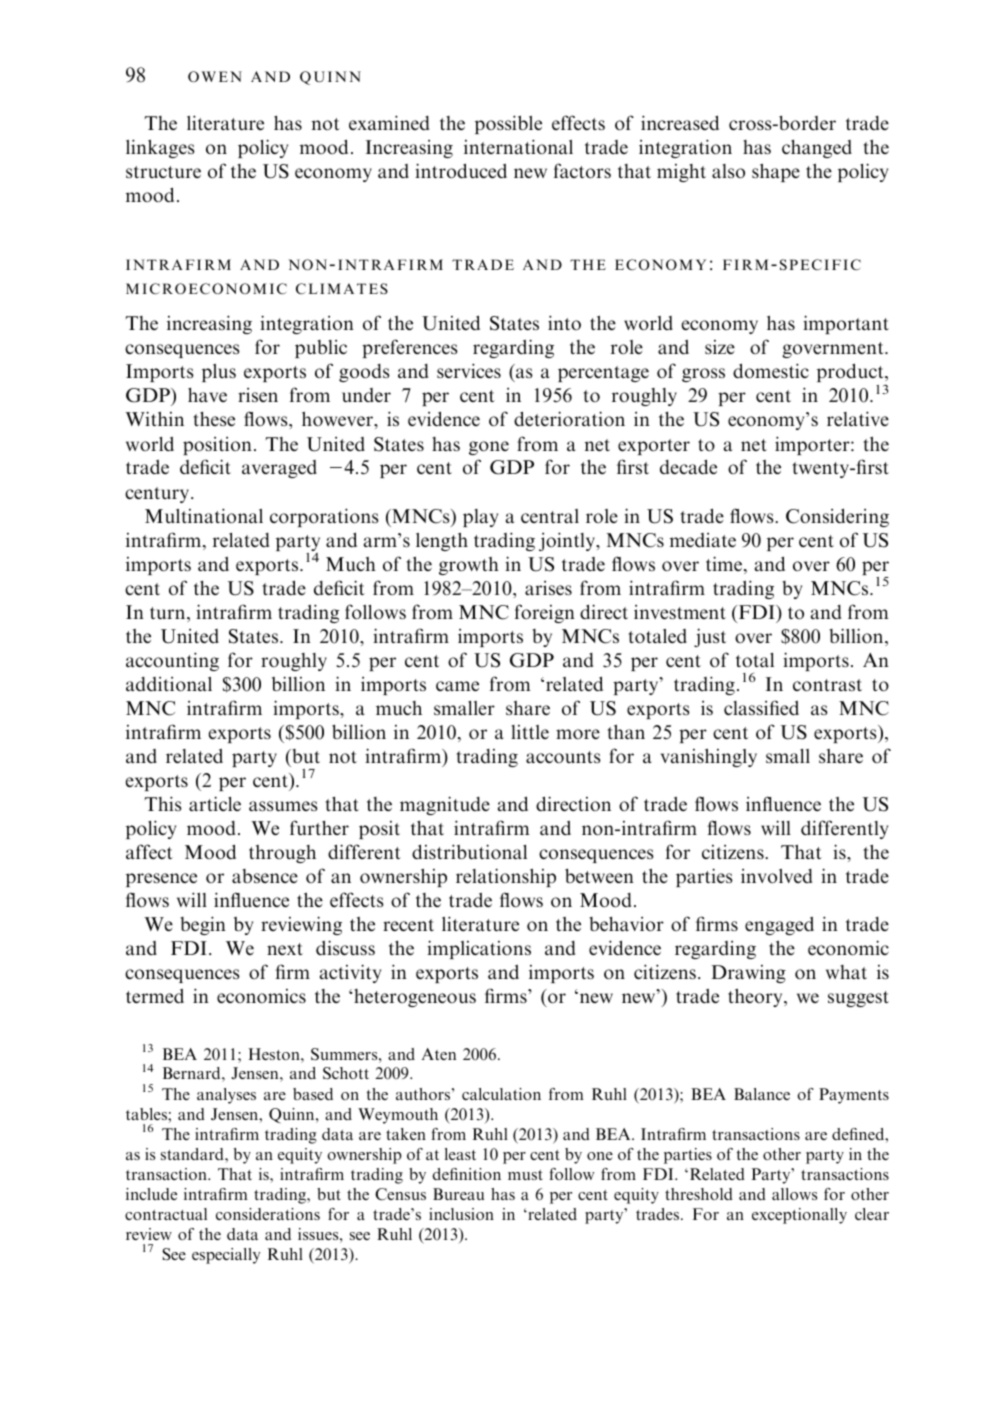 The width and height of the document is (992, 1408). I want to click on OWEN, so click(215, 76).
